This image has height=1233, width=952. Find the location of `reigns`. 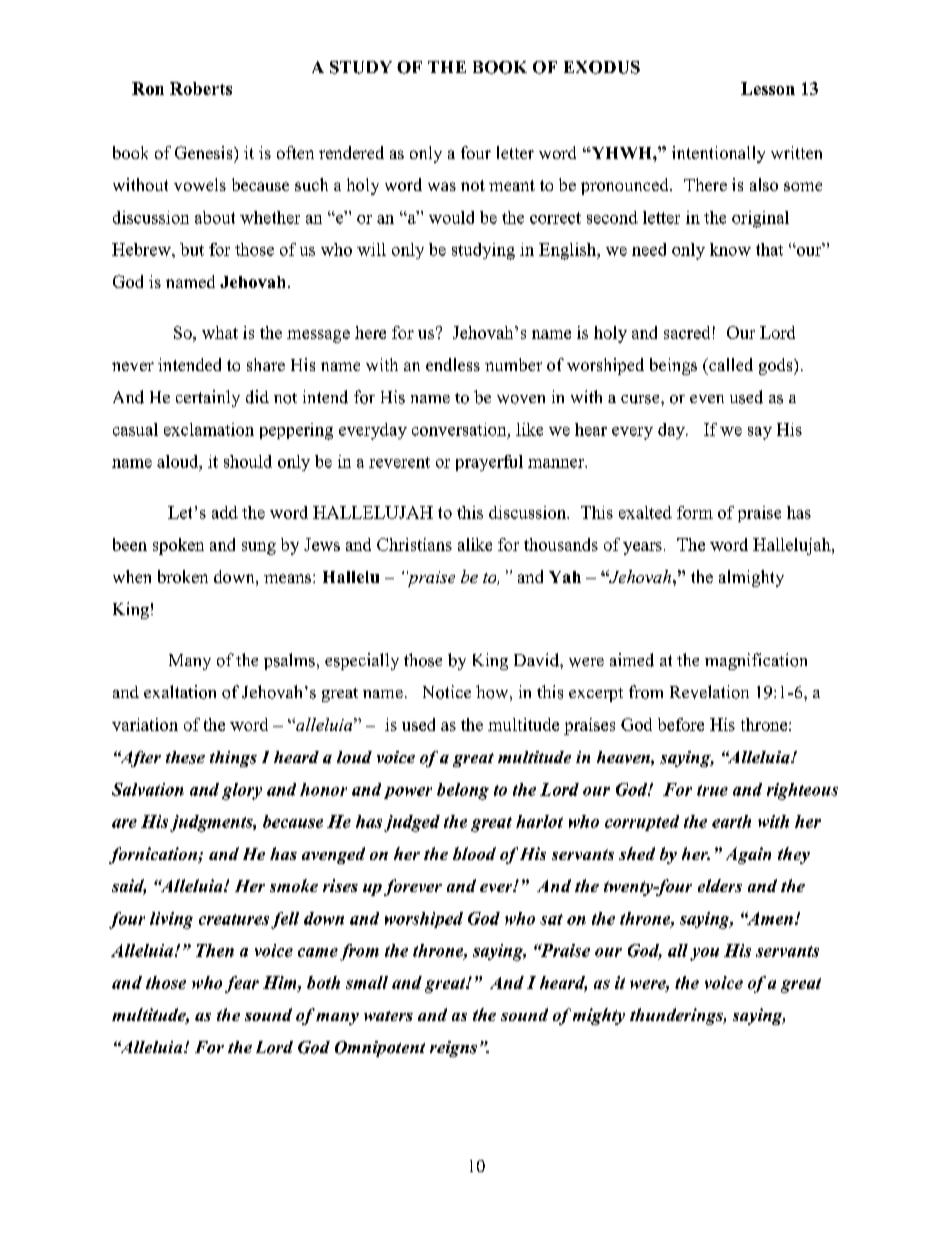

reigns is located at coordinates (453, 1049).
